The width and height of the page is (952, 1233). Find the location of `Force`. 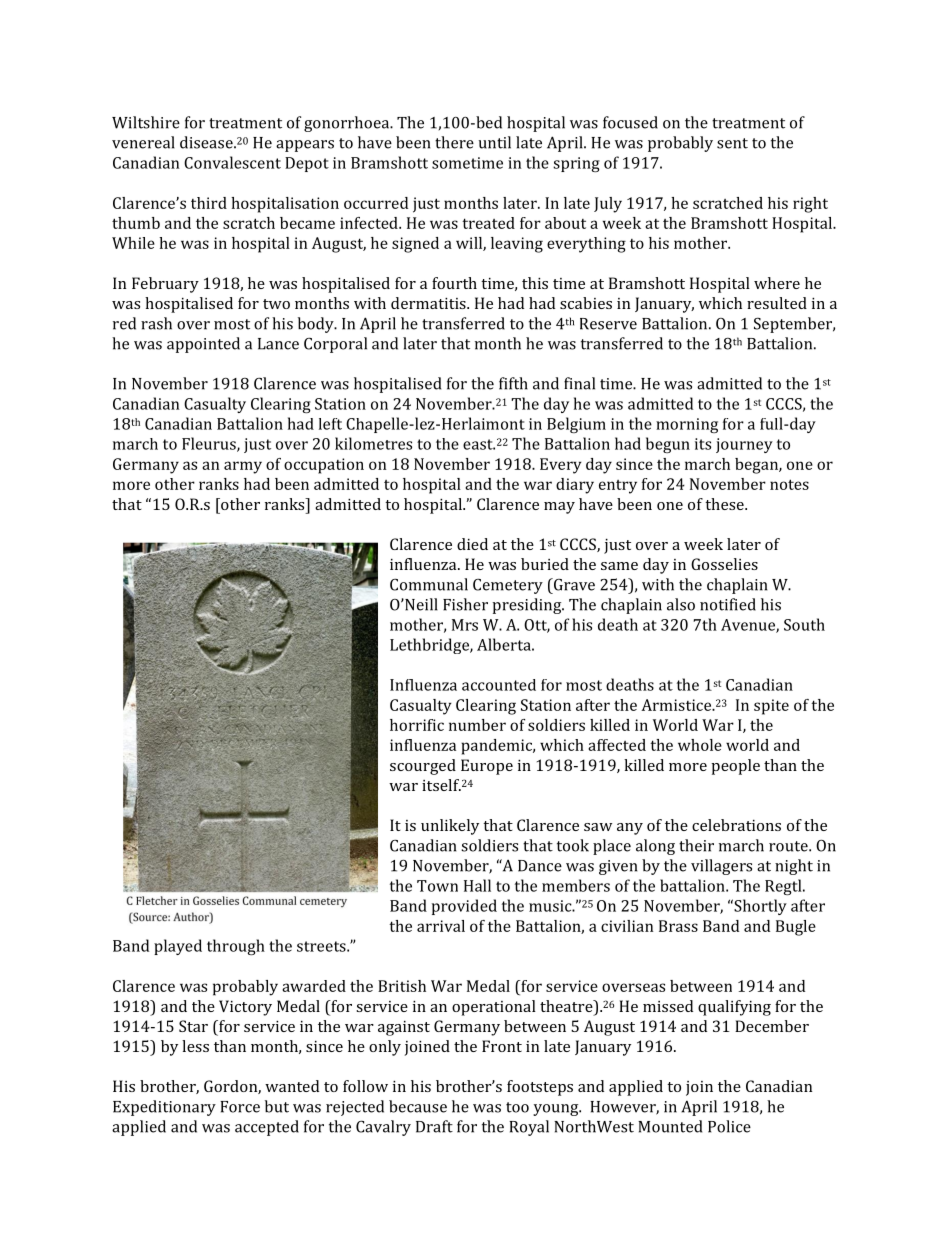

Force is located at coordinates (240, 1107).
